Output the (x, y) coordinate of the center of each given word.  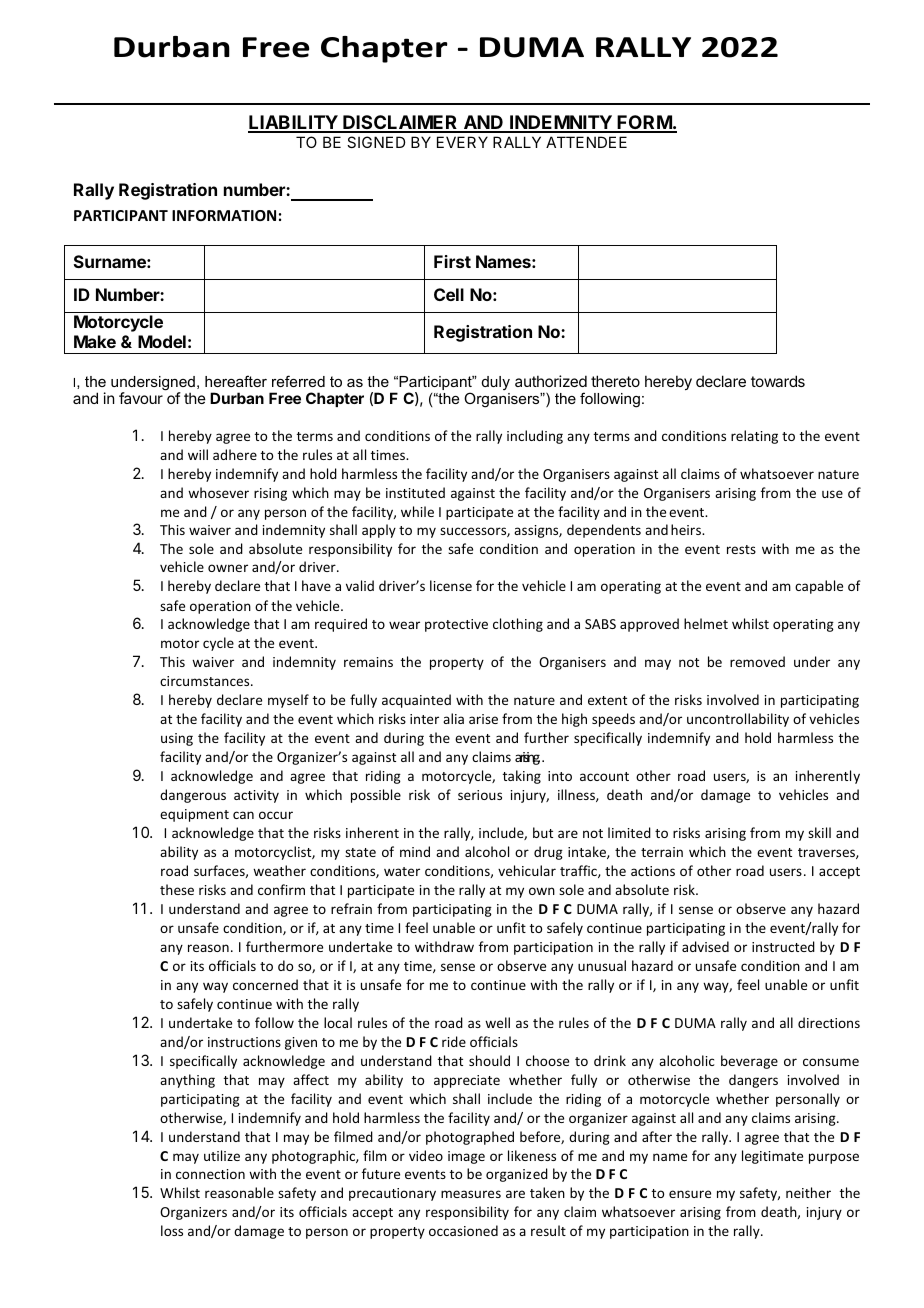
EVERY (462, 142)
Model (162, 341)
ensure (690, 1194)
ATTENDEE (586, 142)
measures (471, 1194)
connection (210, 1174)
